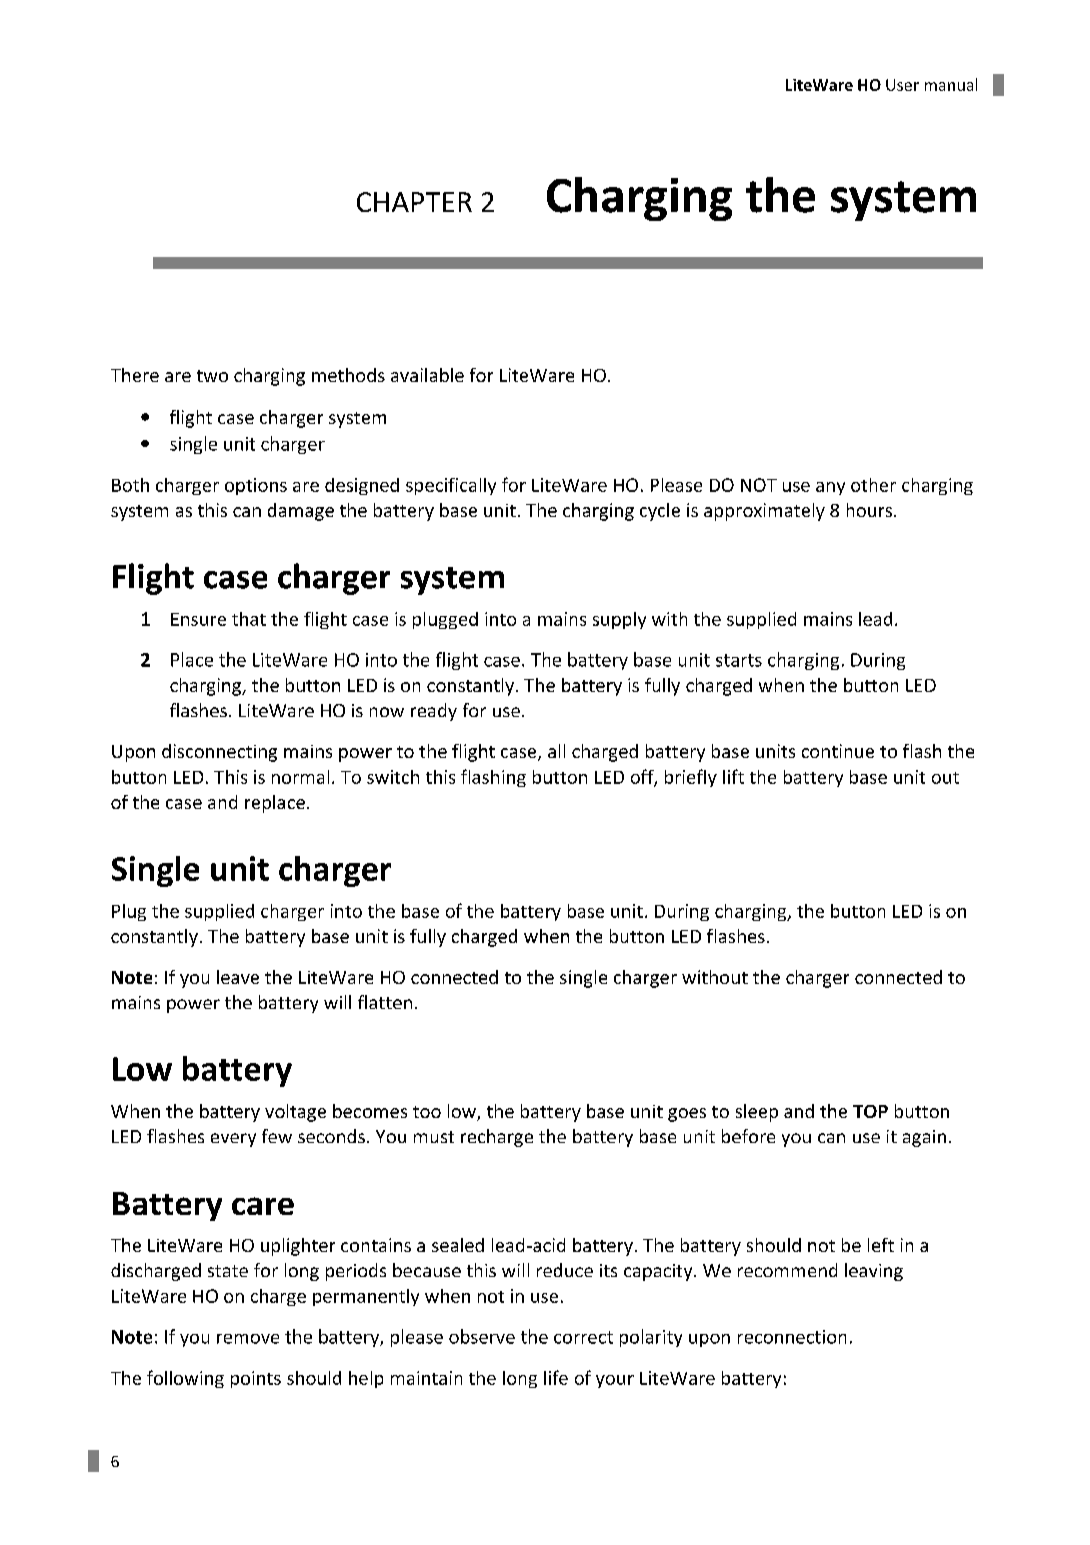 The height and width of the screenshot is (1545, 1090). I want to click on leave, so click(238, 977).
